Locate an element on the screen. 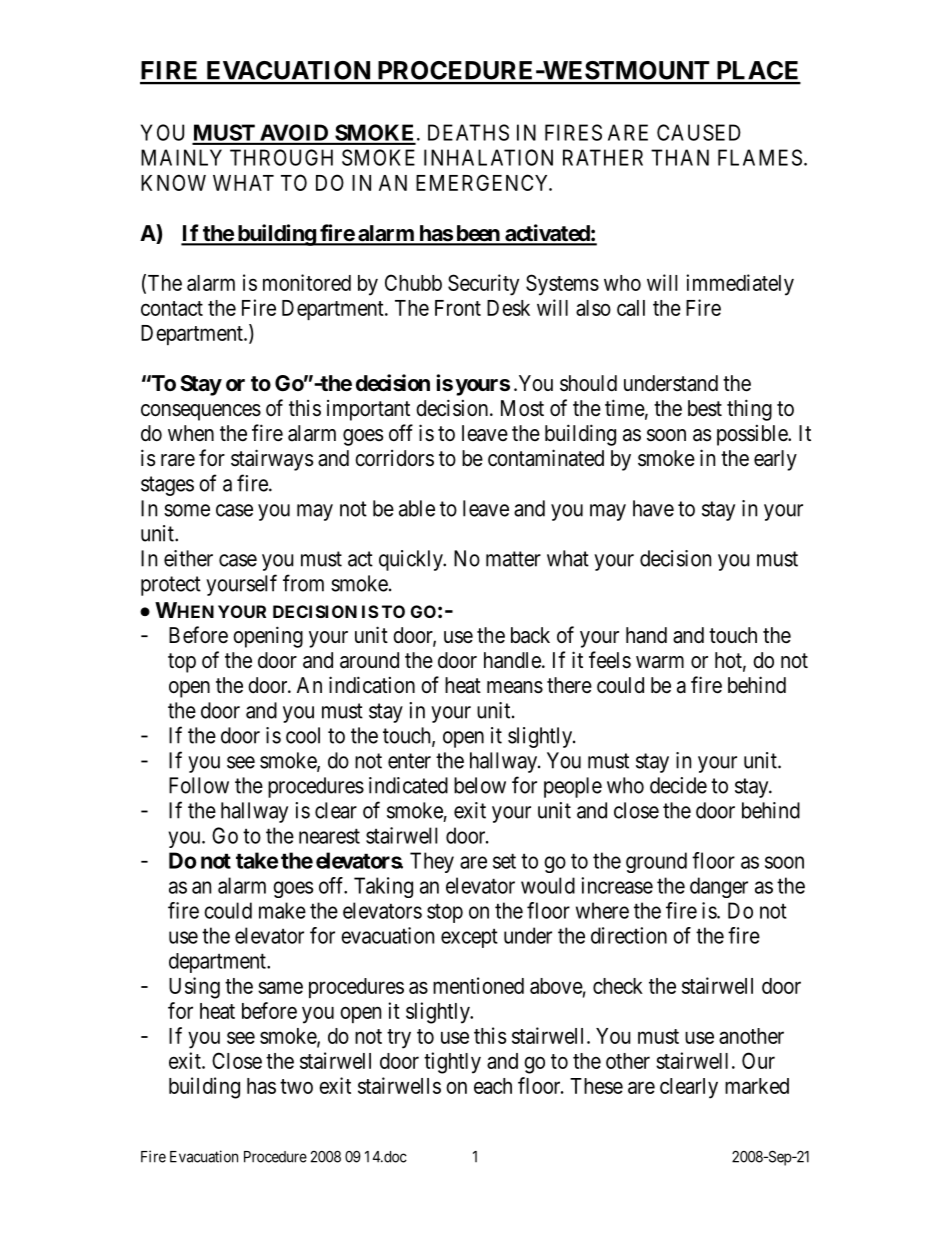  THROUGH is located at coordinates (281, 157).
